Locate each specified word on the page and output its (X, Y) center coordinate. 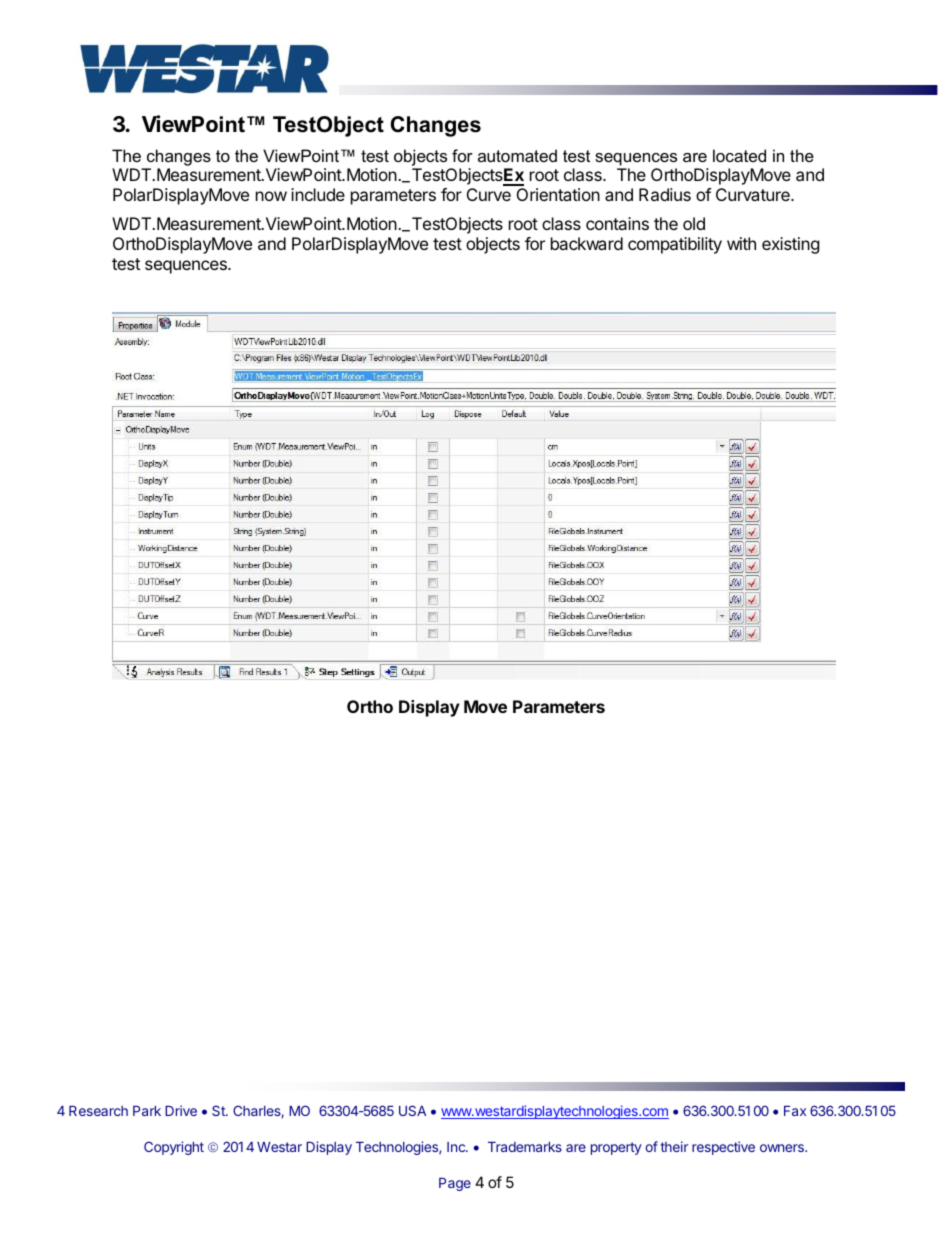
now (271, 196)
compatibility (675, 245)
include (318, 194)
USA (412, 1110)
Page (455, 1184)
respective (723, 1148)
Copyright (174, 1148)
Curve (489, 194)
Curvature (754, 194)
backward (587, 243)
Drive (181, 1110)
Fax (795, 1111)
